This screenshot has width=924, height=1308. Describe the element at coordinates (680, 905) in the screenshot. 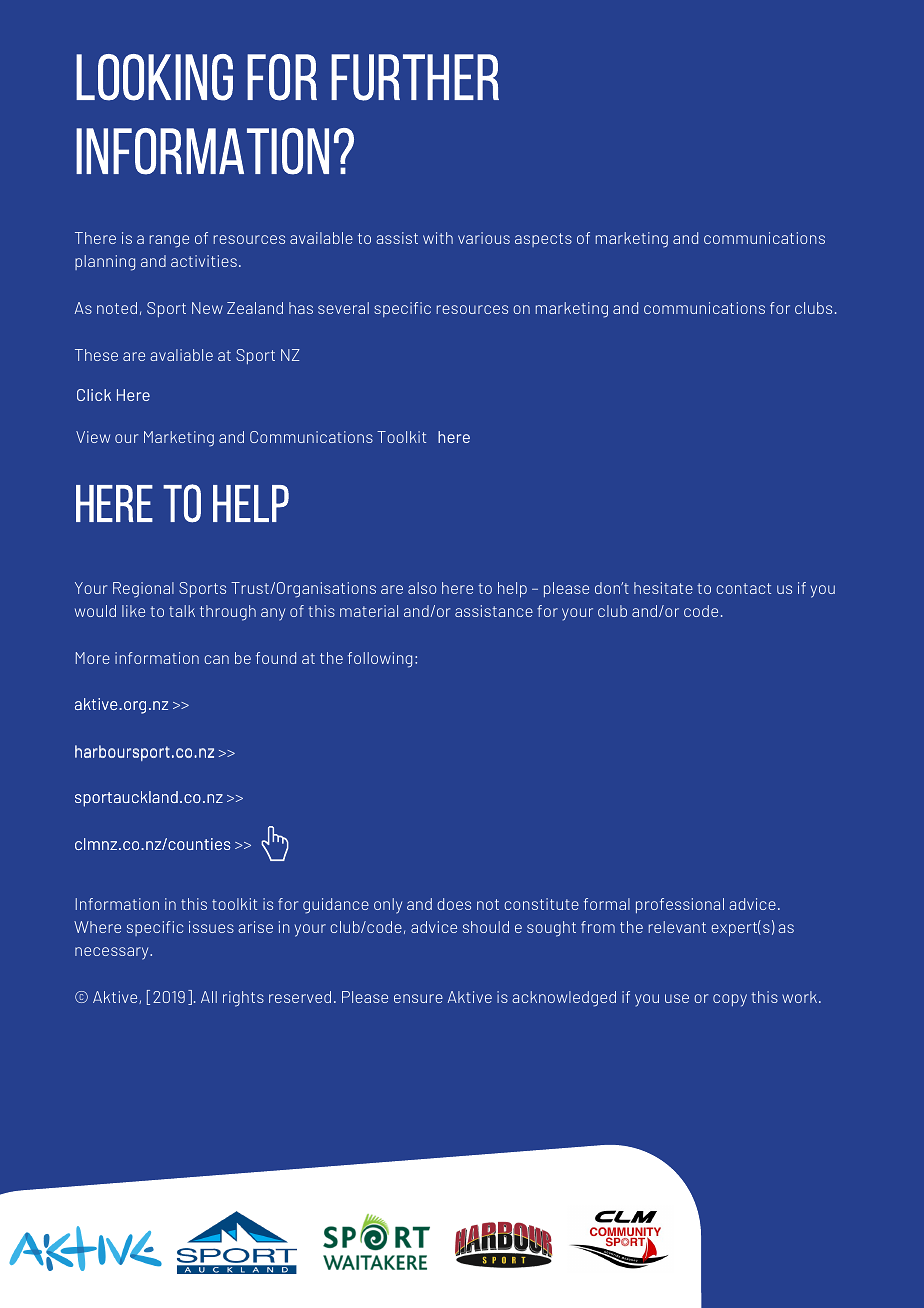

I see `professional` at that location.
